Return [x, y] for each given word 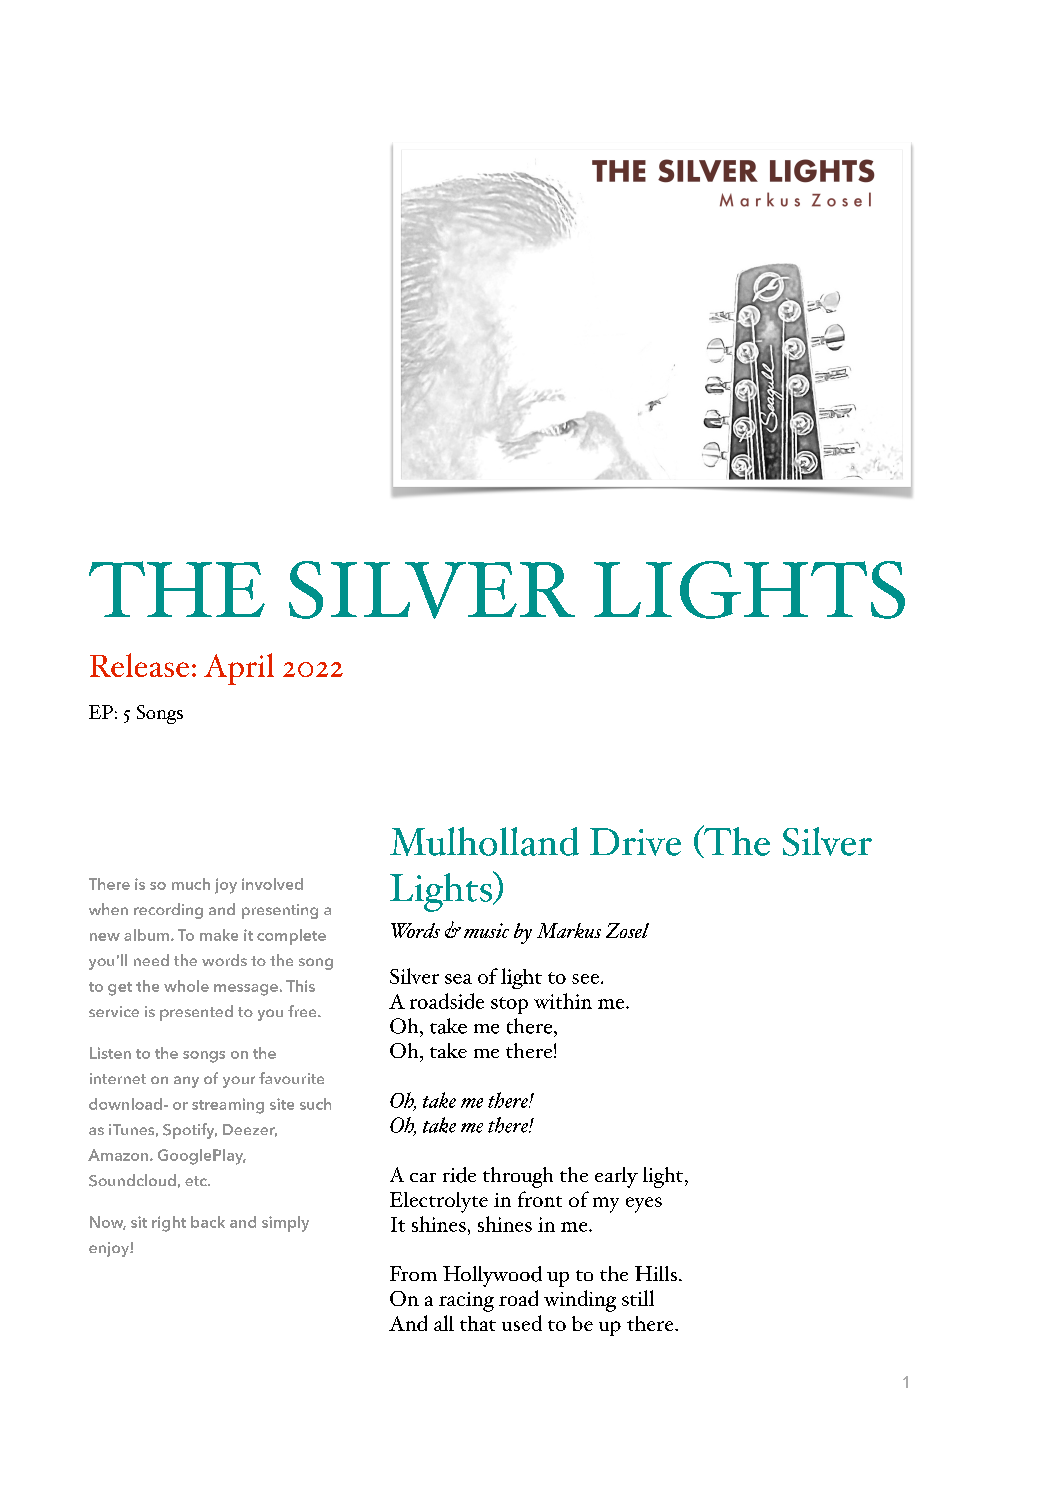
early [616, 1177]
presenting [280, 911]
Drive [635, 842]
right [169, 1224]
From [413, 1273]
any [186, 1082]
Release [139, 665]
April [239, 669]
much [191, 884]
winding [580, 1301]
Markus [569, 930]
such [315, 1104]
